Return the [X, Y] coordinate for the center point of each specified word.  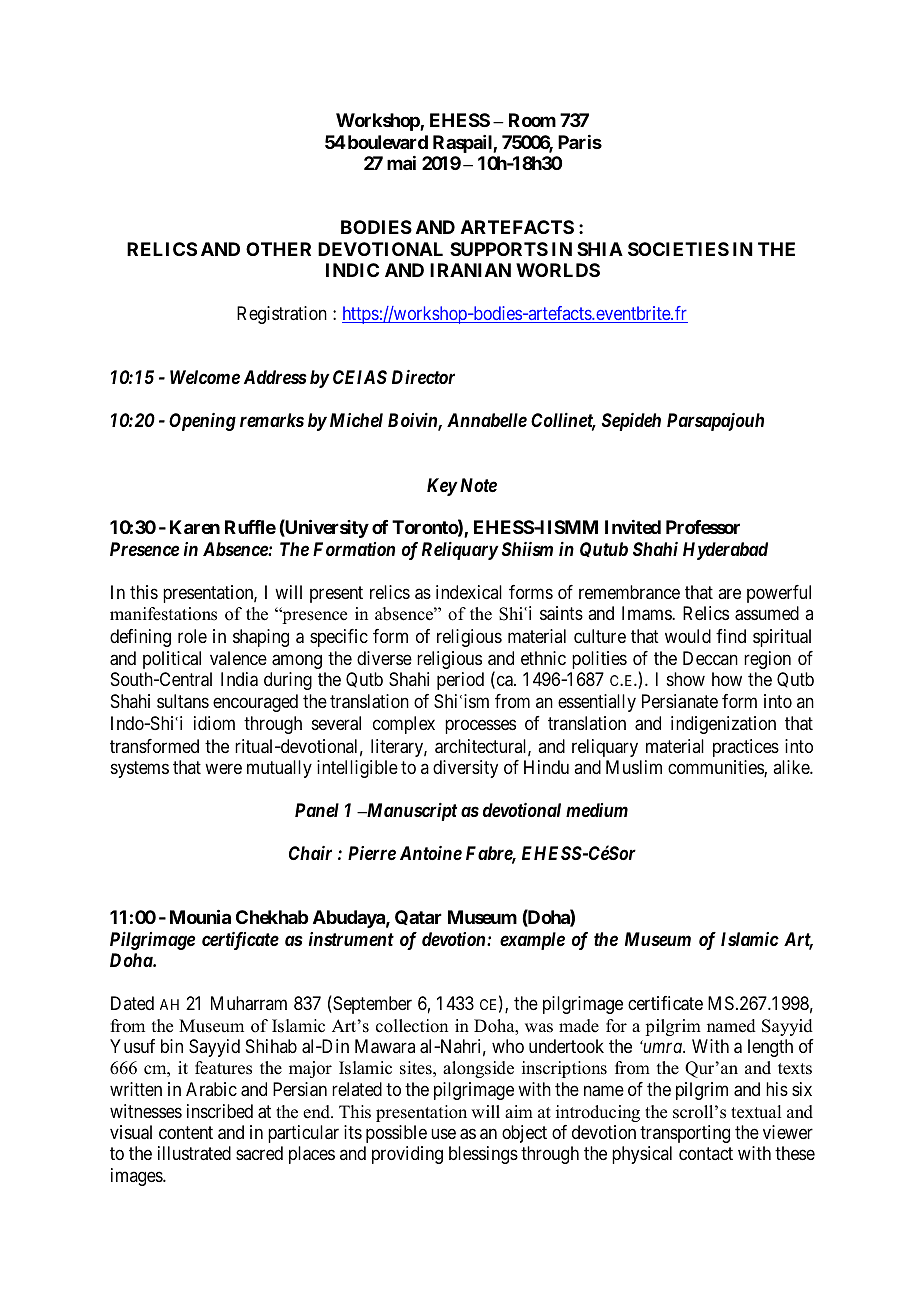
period [460, 681]
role [192, 636]
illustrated [194, 1153]
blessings [483, 1155]
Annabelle [487, 420]
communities [716, 768]
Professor [703, 527]
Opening [202, 422]
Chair [310, 853]
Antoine [431, 853]
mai [401, 163]
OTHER [278, 249]
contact [706, 1154]
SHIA [600, 249]
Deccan [710, 658]
